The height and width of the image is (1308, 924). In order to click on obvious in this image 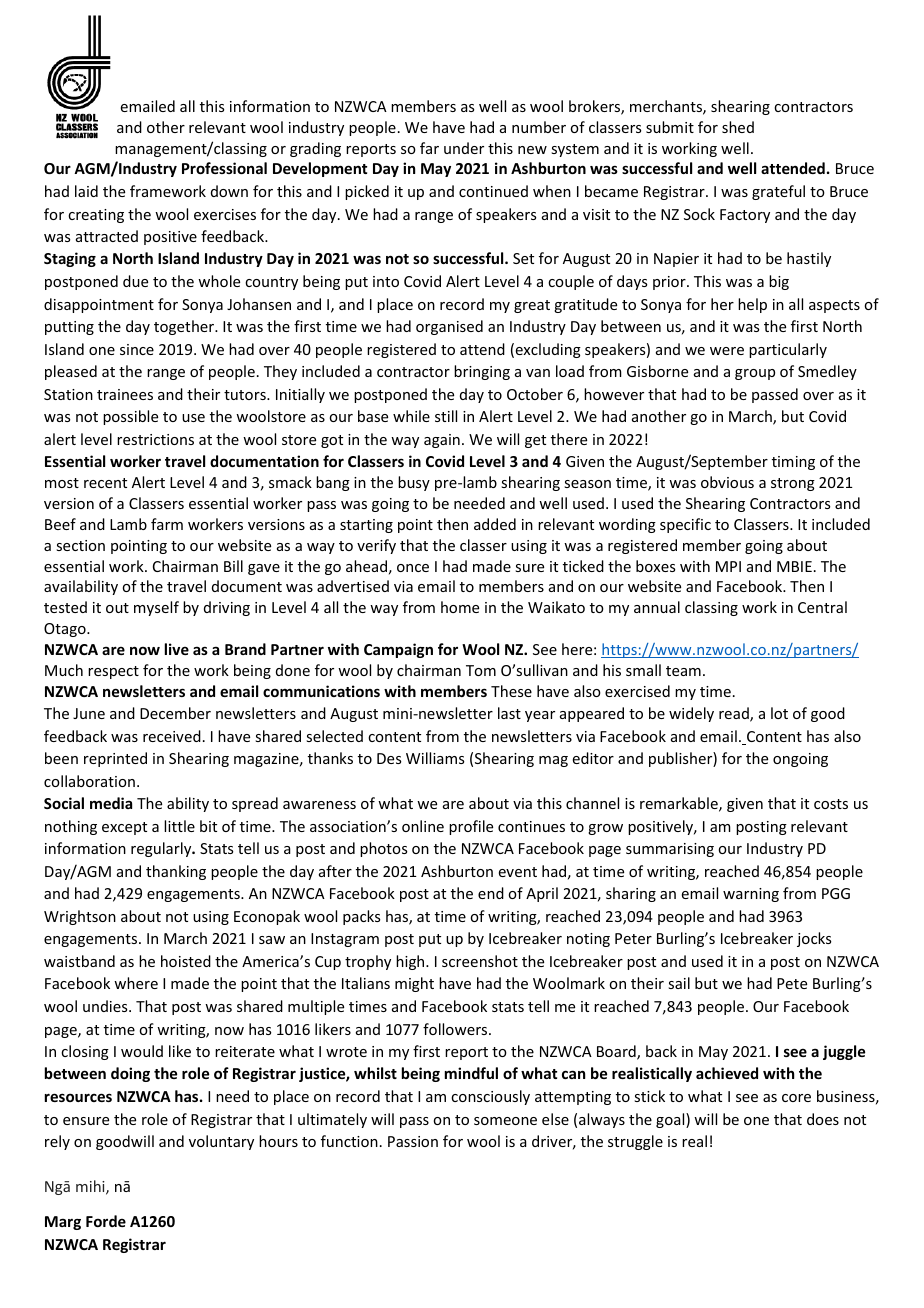, I will do `click(727, 482)`.
